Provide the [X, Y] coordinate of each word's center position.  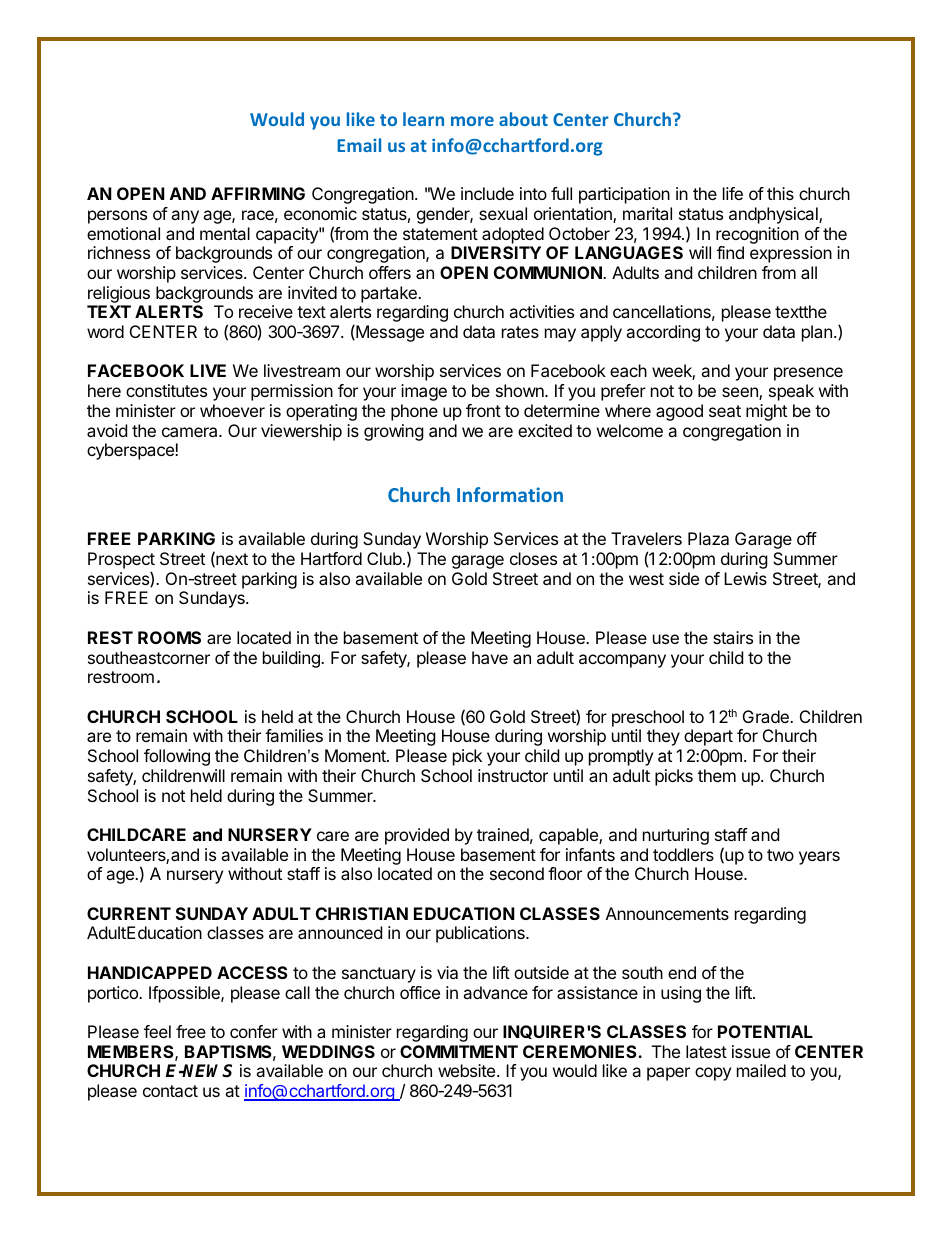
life [733, 193]
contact [170, 1091]
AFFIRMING [258, 193]
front [483, 410]
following [177, 757]
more [472, 121]
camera [191, 432]
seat [725, 411]
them [717, 775]
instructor [513, 775]
